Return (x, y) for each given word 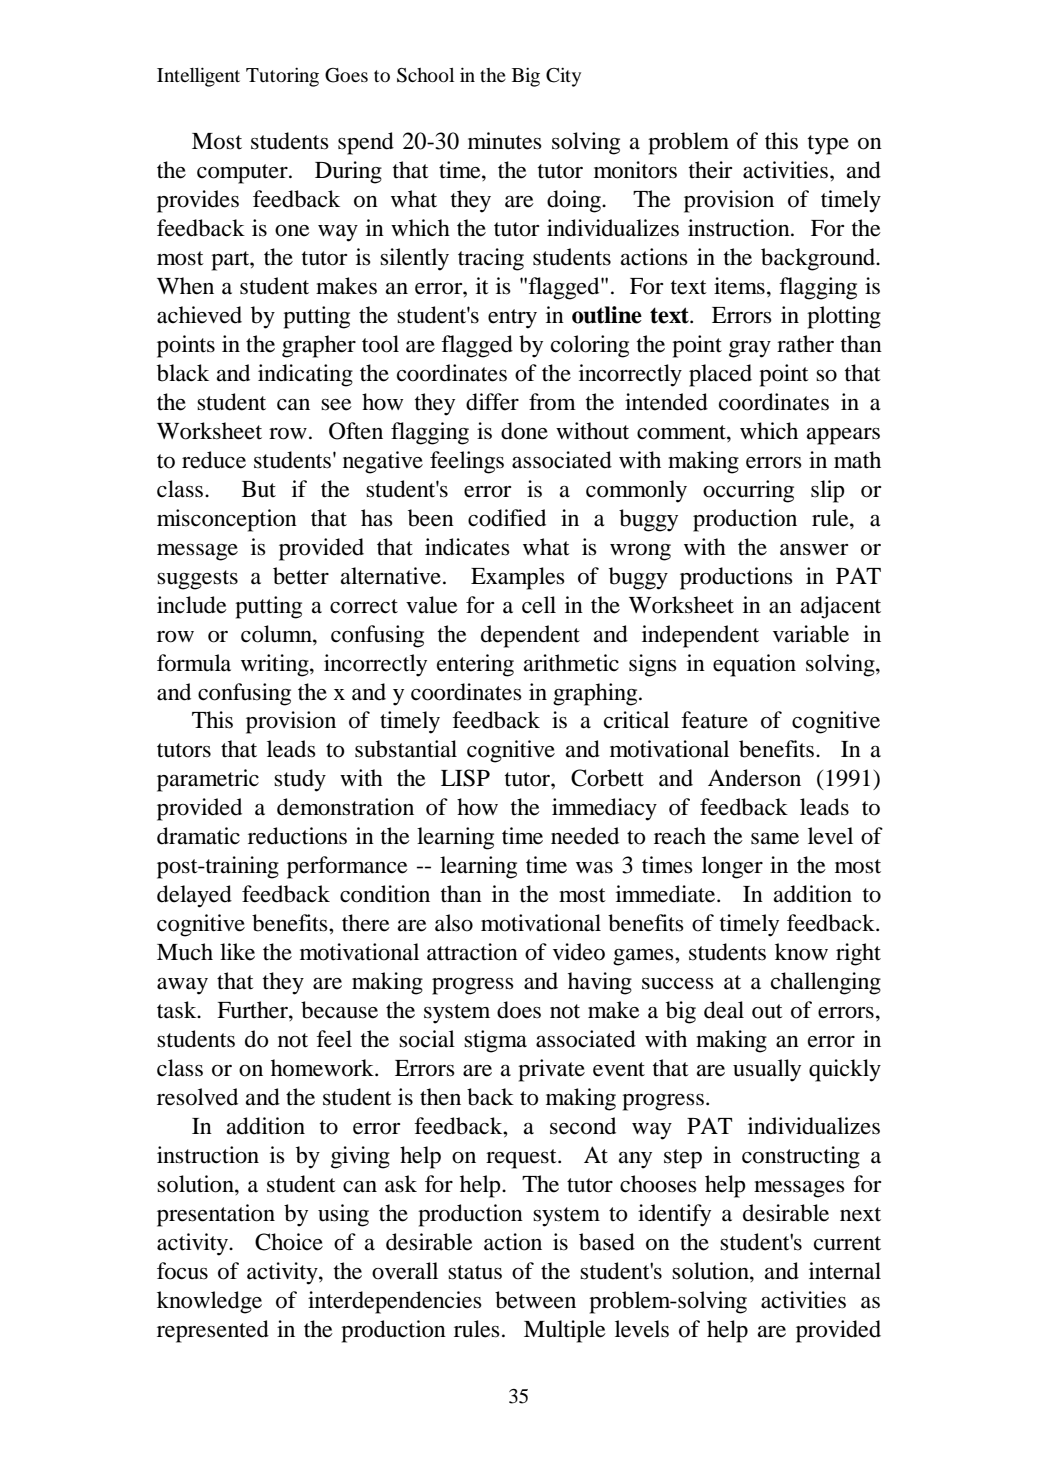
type (828, 145)
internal (845, 1271)
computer (243, 174)
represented (213, 1331)
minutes (505, 141)
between (535, 1300)
